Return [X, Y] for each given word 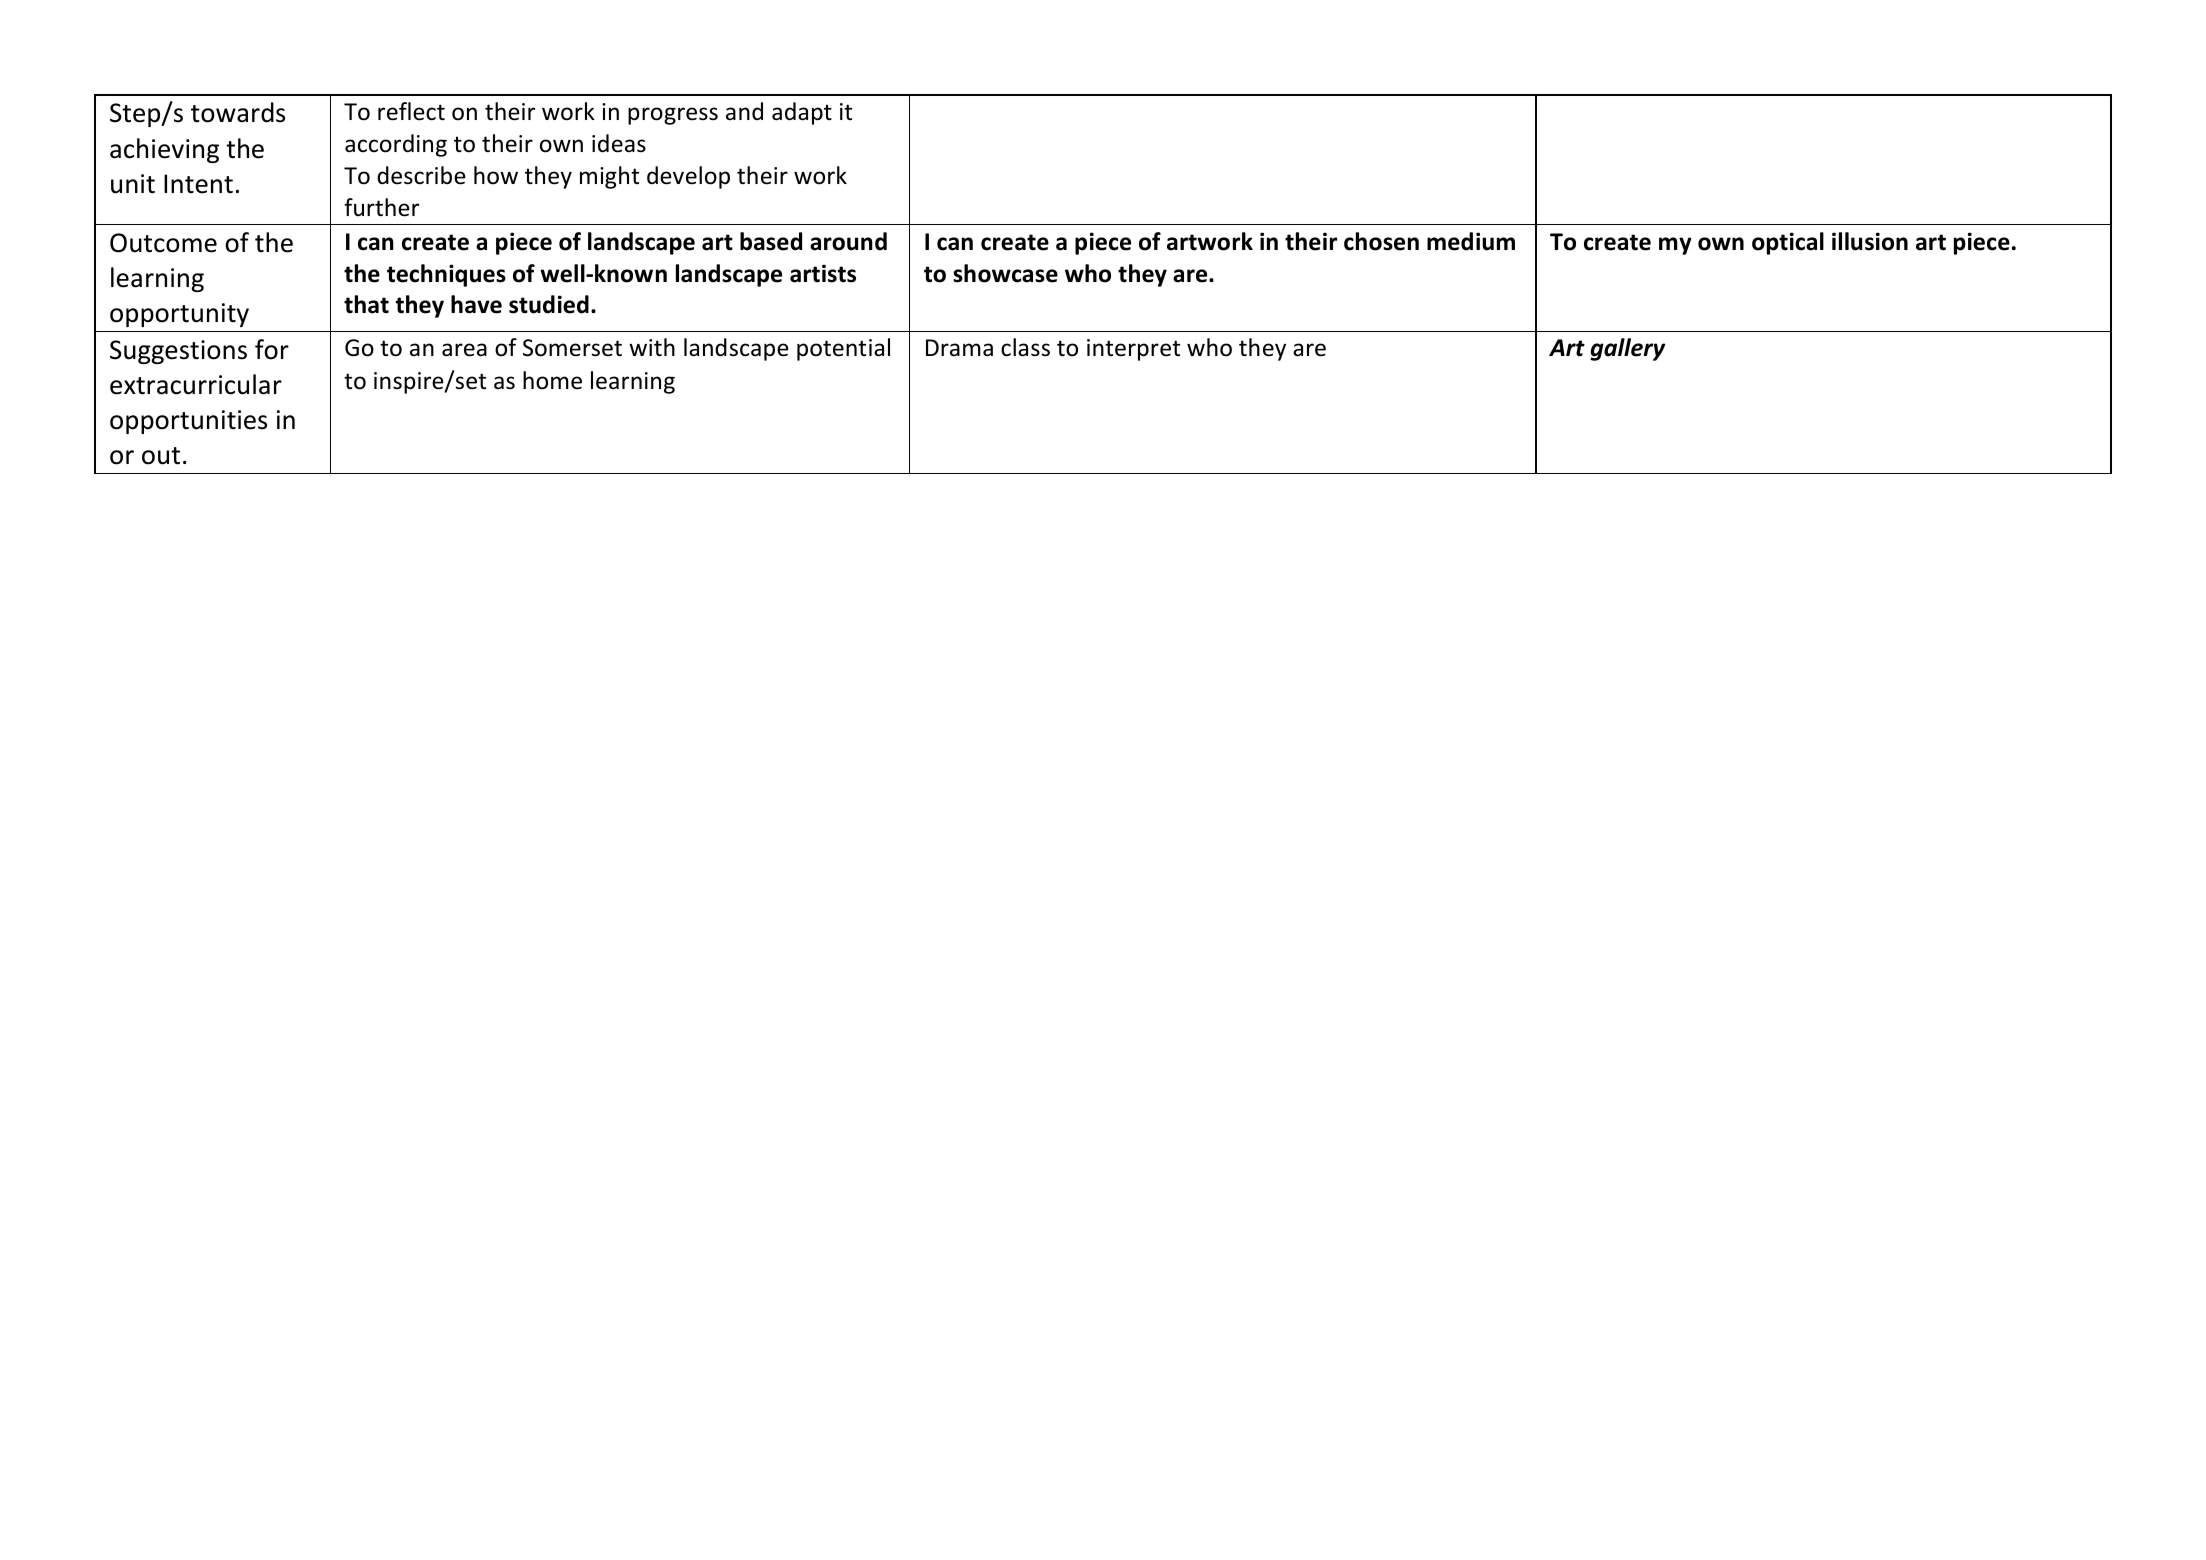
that [366, 304]
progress [673, 116]
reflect [411, 111]
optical [1788, 243]
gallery [1627, 349]
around [848, 241]
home [552, 380]
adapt [802, 113]
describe [421, 175]
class [1025, 347]
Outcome [163, 243]
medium [1471, 241]
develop [688, 177]
